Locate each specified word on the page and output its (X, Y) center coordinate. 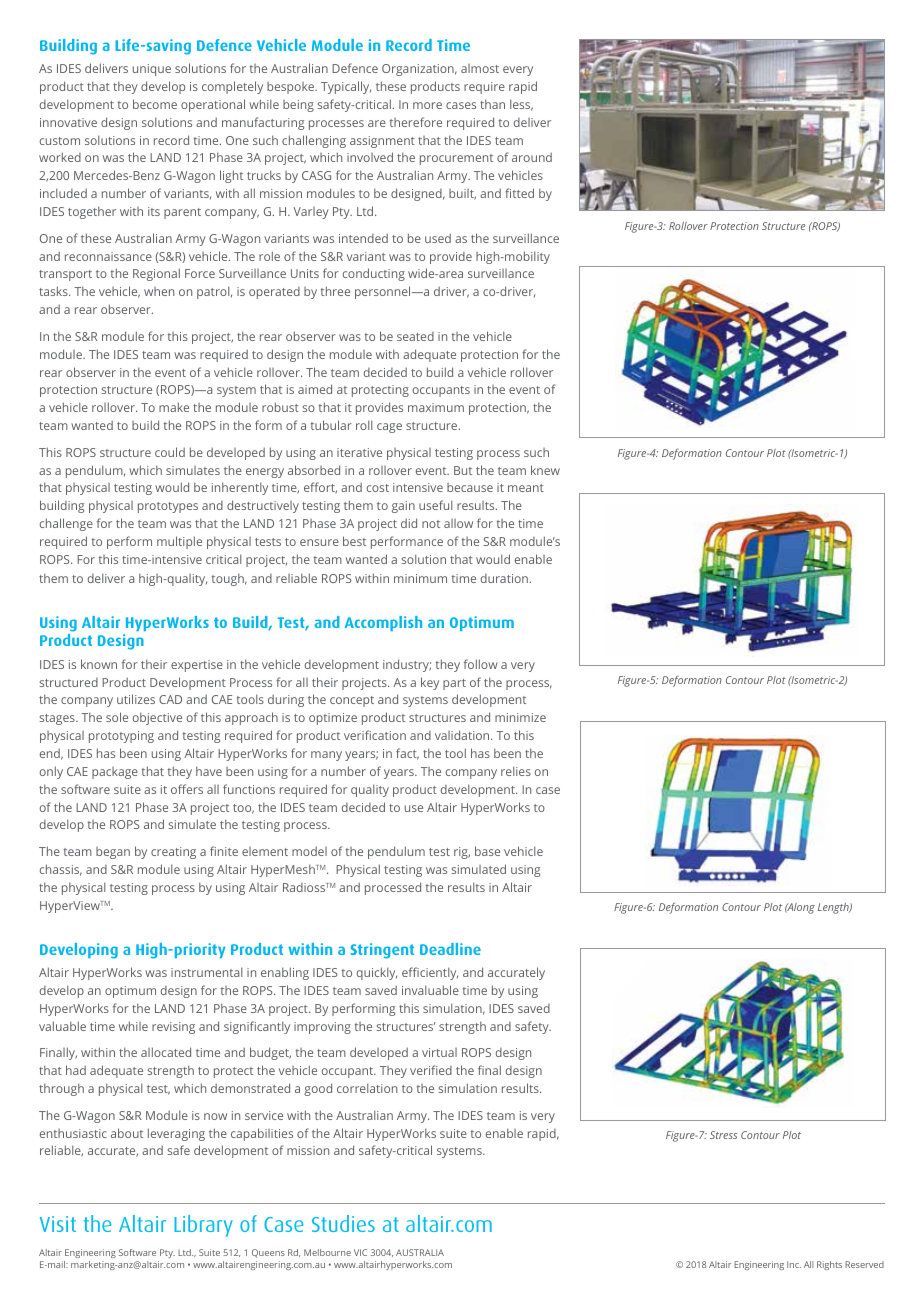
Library (203, 1226)
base (487, 851)
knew (545, 470)
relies (516, 771)
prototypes (168, 507)
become (155, 104)
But (463, 470)
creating (173, 853)
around (532, 157)
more (427, 105)
